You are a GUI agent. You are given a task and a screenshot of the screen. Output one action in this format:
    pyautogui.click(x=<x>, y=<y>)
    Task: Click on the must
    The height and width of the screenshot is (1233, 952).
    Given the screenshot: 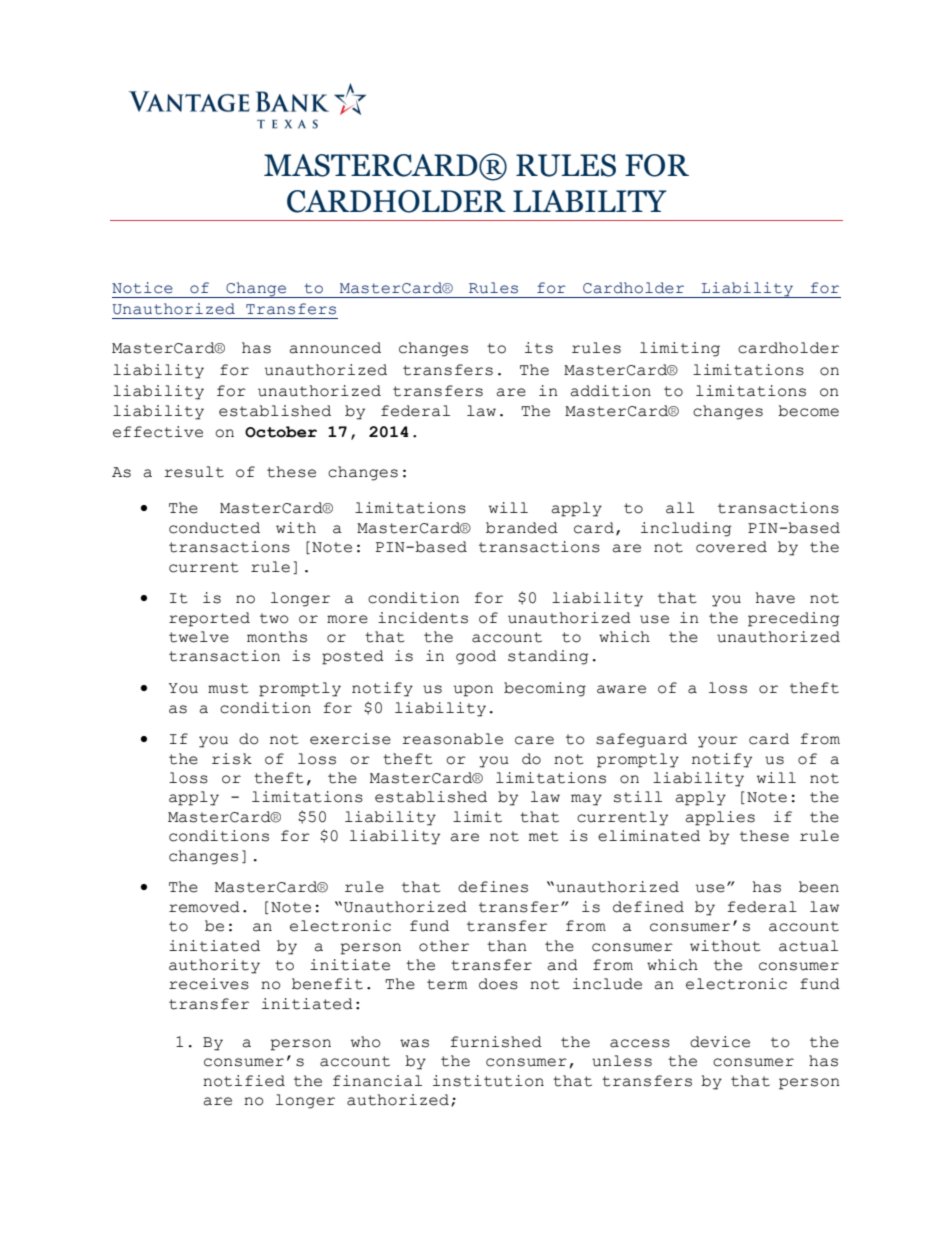 What is the action you would take?
    pyautogui.click(x=228, y=688)
